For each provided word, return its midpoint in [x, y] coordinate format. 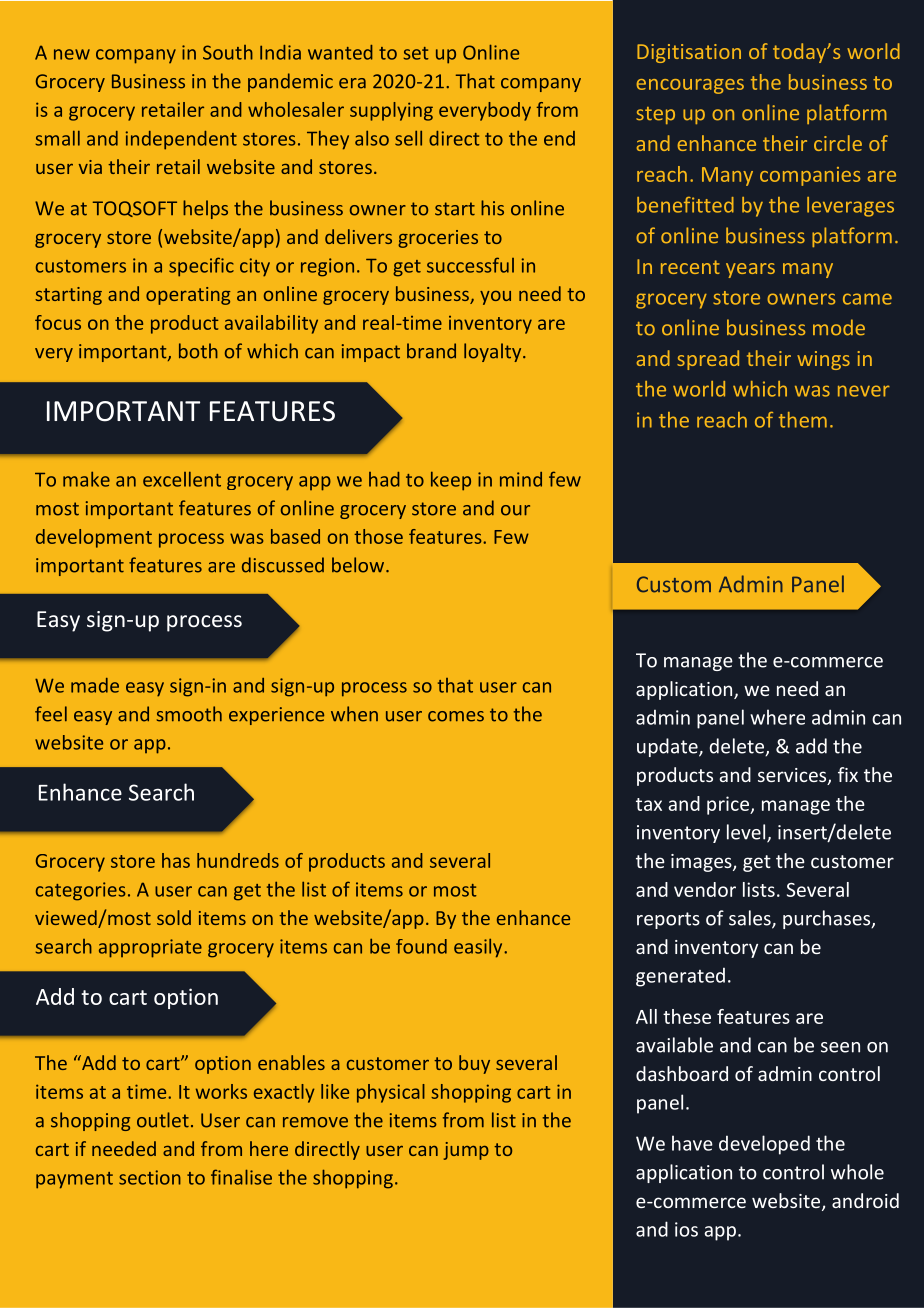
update [668, 747]
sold [174, 917]
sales [751, 919]
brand [431, 351]
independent [181, 140]
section [150, 1177]
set [416, 53]
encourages [690, 86]
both [198, 351]
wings [823, 360]
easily [479, 948]
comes [456, 716]
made [95, 685]
